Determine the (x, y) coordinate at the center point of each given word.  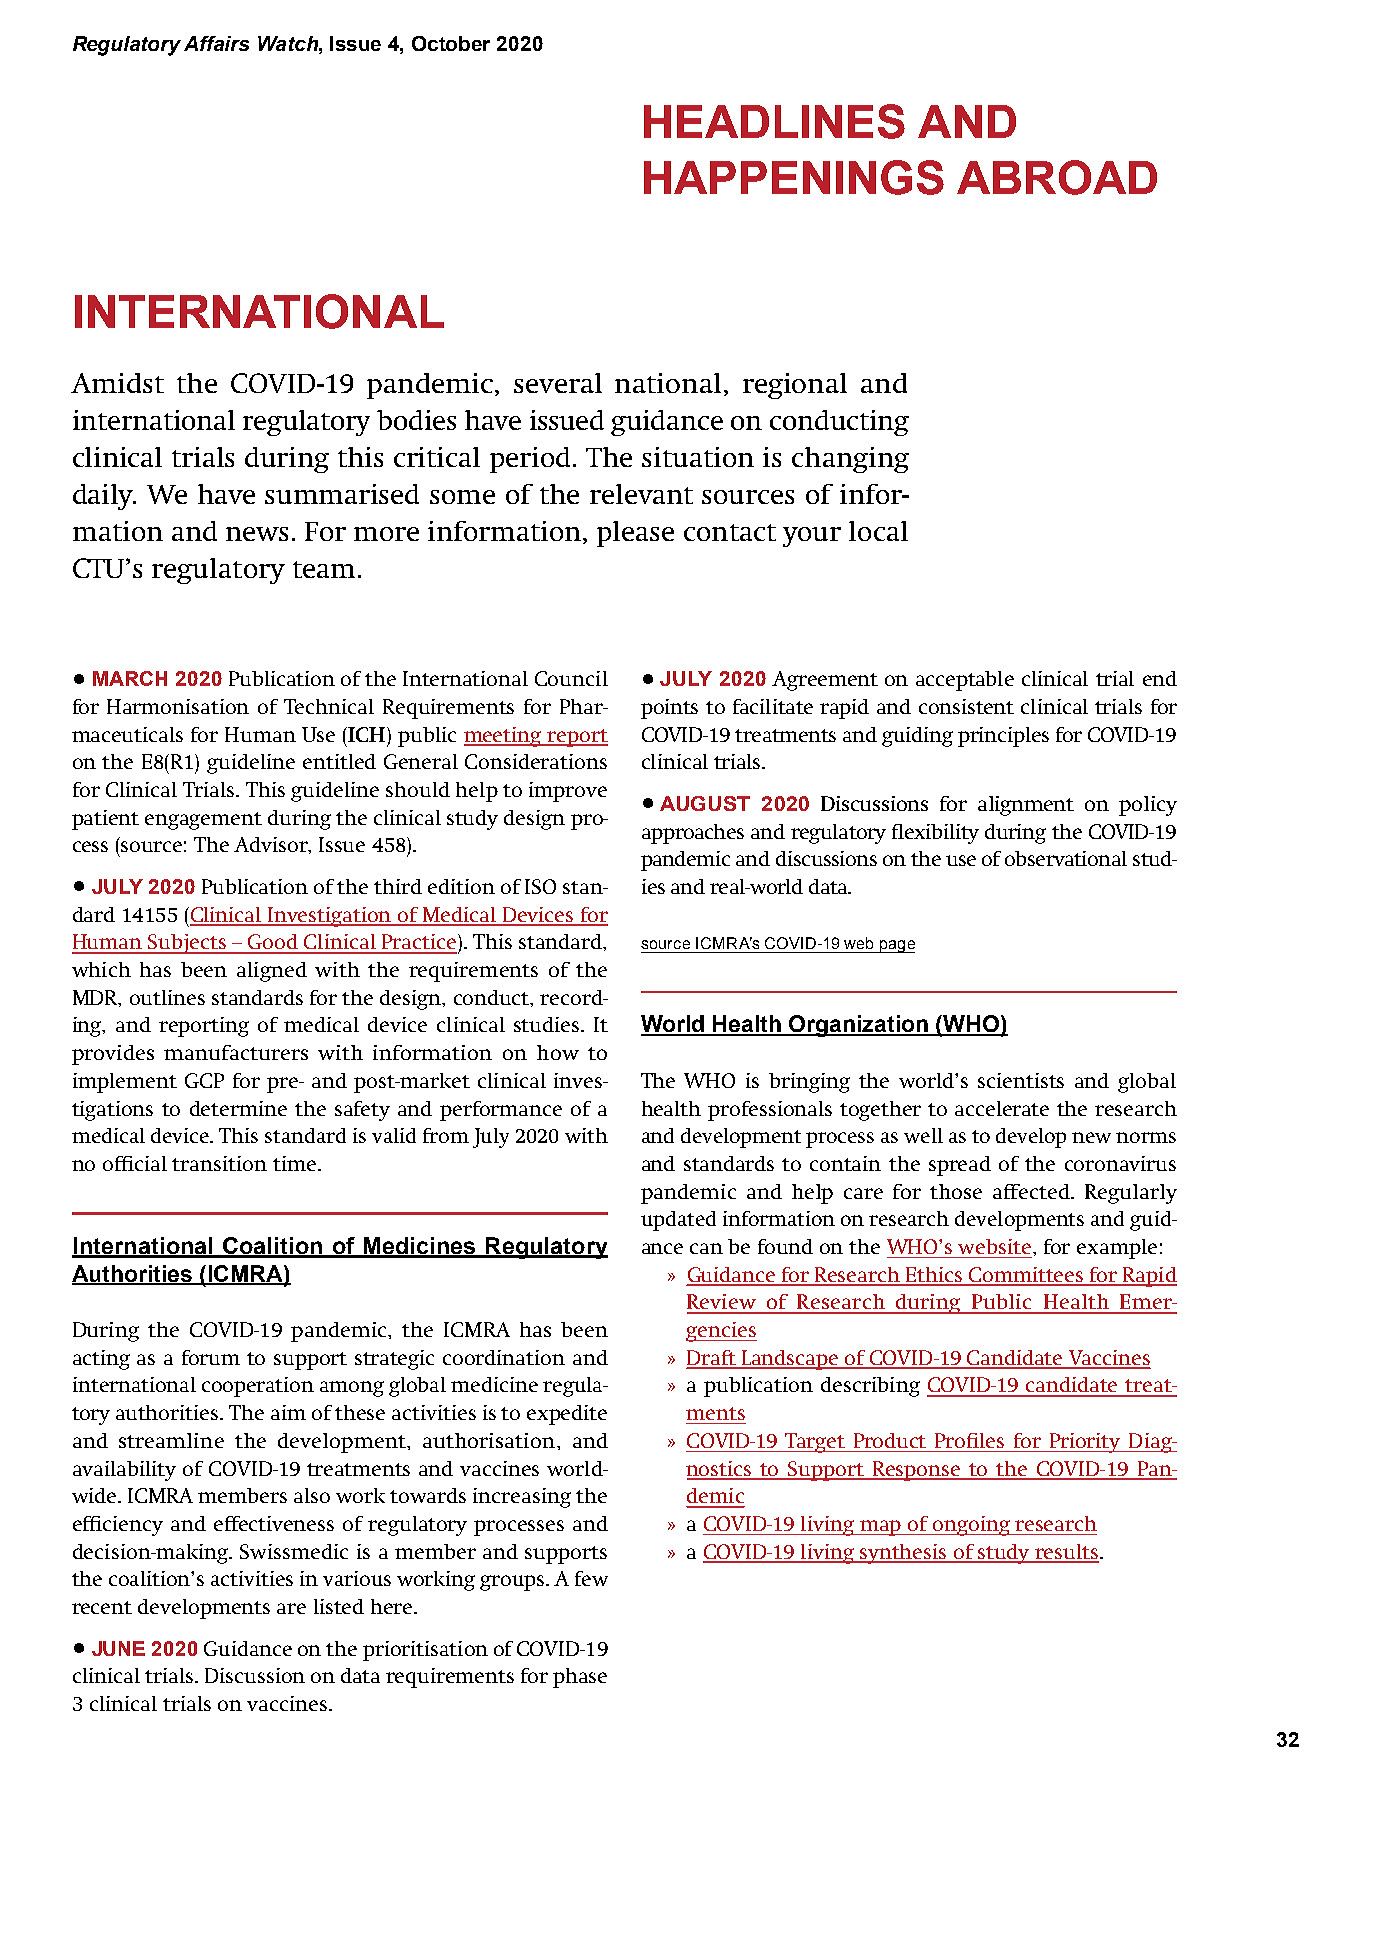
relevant (641, 494)
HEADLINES (774, 121)
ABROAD (1057, 177)
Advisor (272, 845)
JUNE (118, 1648)
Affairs (216, 43)
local (878, 531)
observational (1066, 858)
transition (219, 1163)
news (257, 534)
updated (678, 1221)
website (996, 1246)
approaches (693, 834)
